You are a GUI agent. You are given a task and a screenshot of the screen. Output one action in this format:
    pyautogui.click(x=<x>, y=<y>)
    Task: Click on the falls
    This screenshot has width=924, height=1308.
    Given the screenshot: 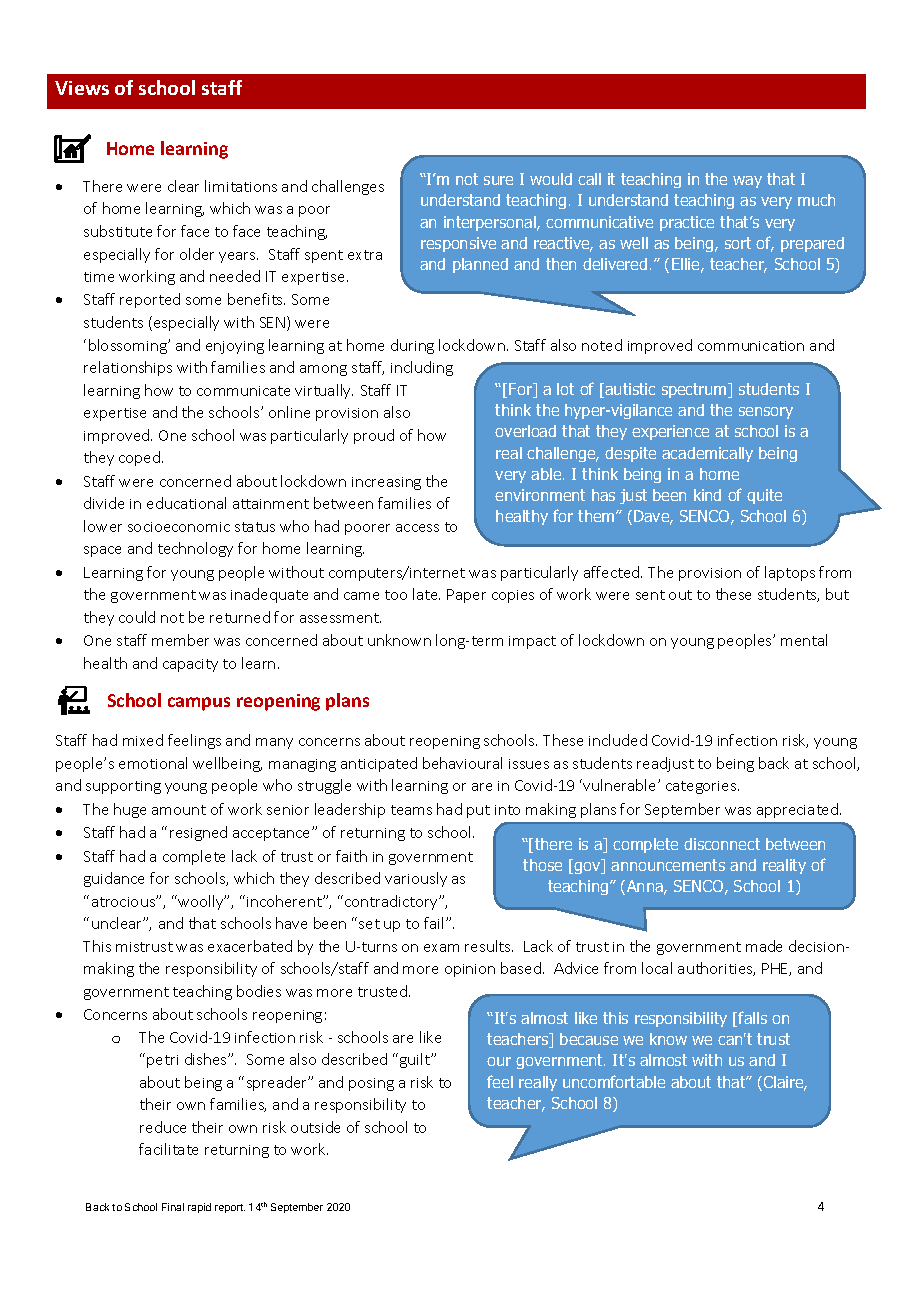 What is the action you would take?
    pyautogui.click(x=752, y=1017)
